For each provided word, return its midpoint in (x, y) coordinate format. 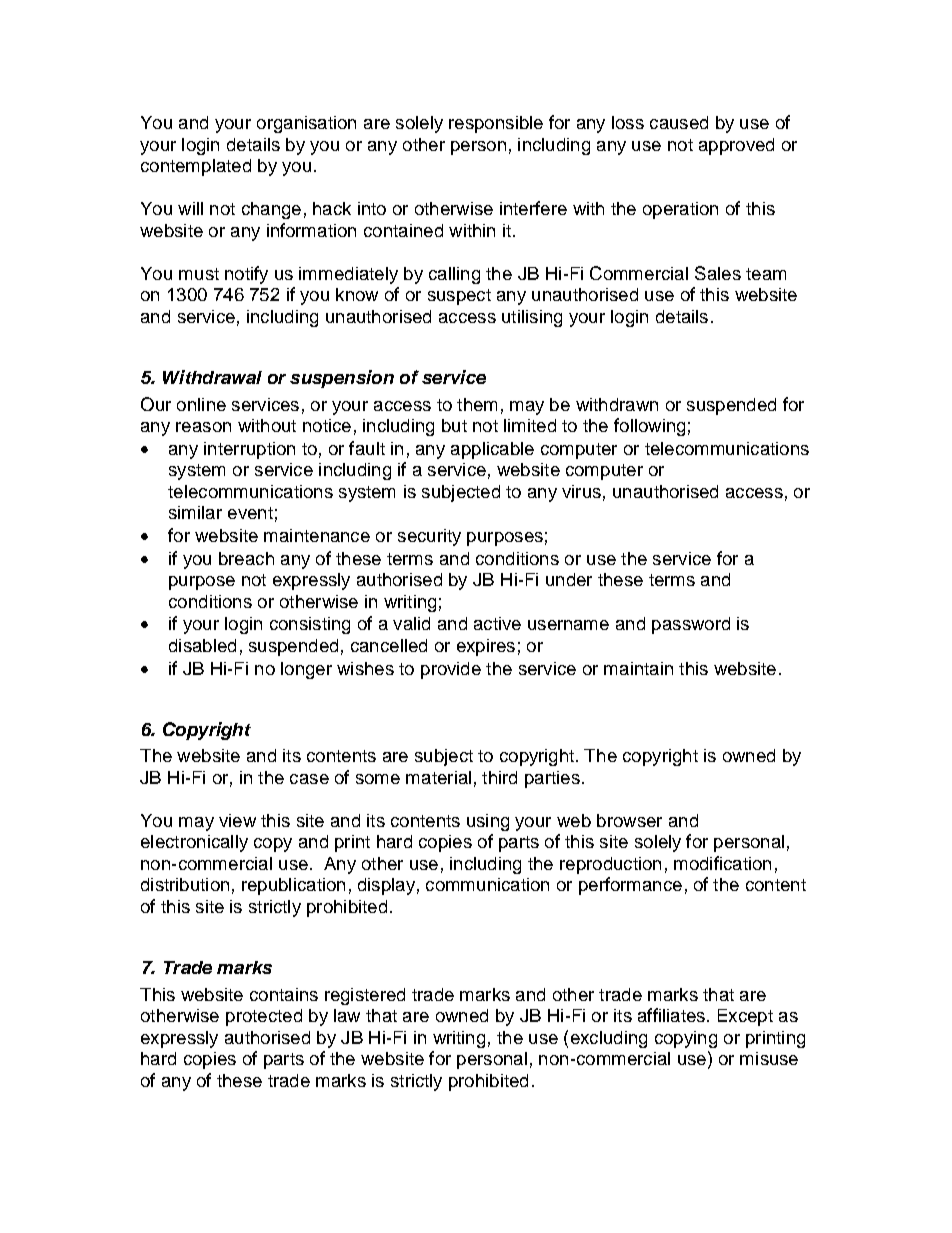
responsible (496, 124)
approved (736, 146)
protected (264, 1017)
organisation (306, 124)
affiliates (671, 1015)
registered (365, 996)
